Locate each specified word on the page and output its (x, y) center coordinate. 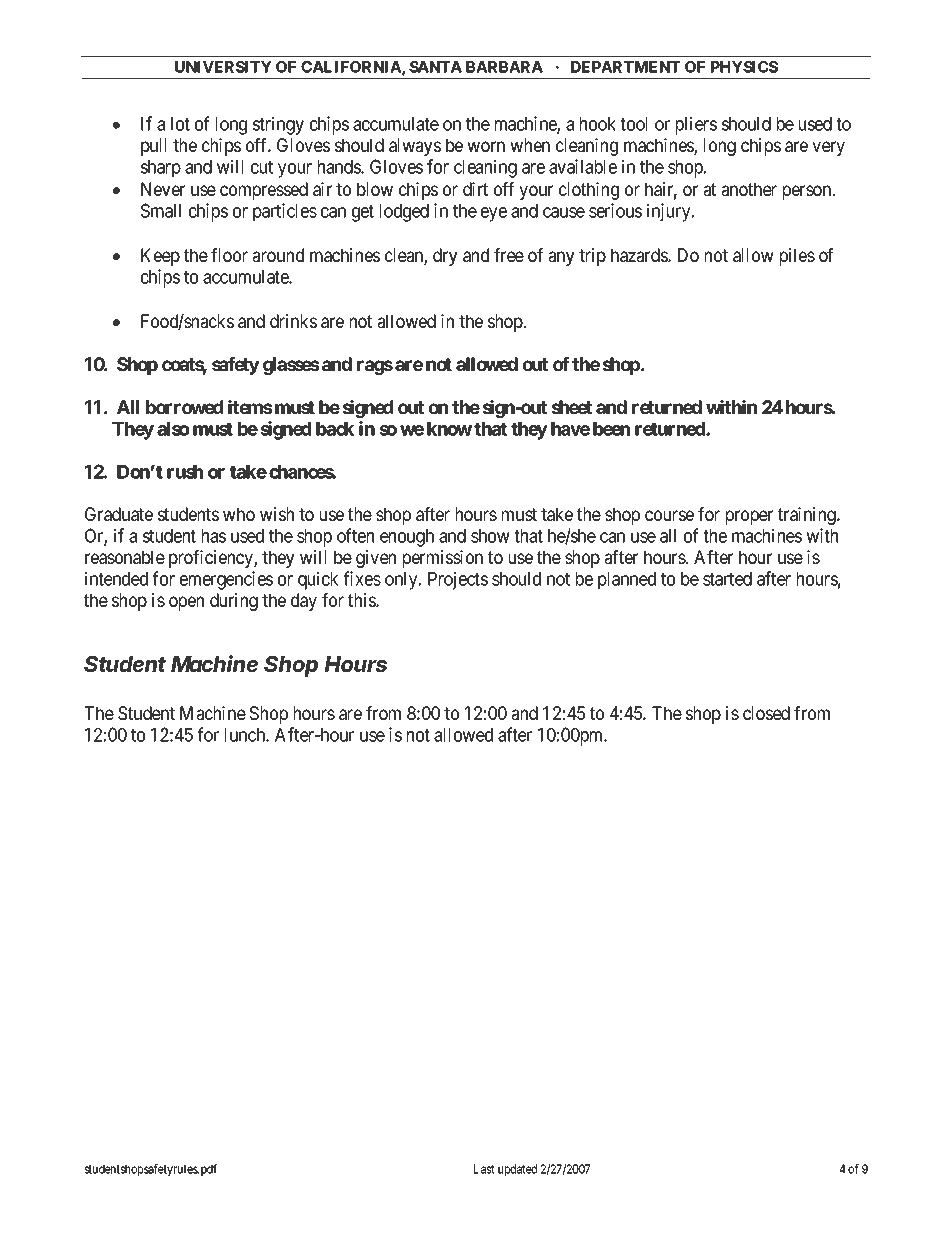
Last (484, 1169)
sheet (571, 407)
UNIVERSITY (223, 67)
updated (517, 1170)
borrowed (184, 407)
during (234, 602)
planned (627, 581)
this (362, 600)
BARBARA (504, 67)
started (727, 579)
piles (797, 257)
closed (766, 713)
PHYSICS (744, 67)
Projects (458, 580)
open (186, 603)
